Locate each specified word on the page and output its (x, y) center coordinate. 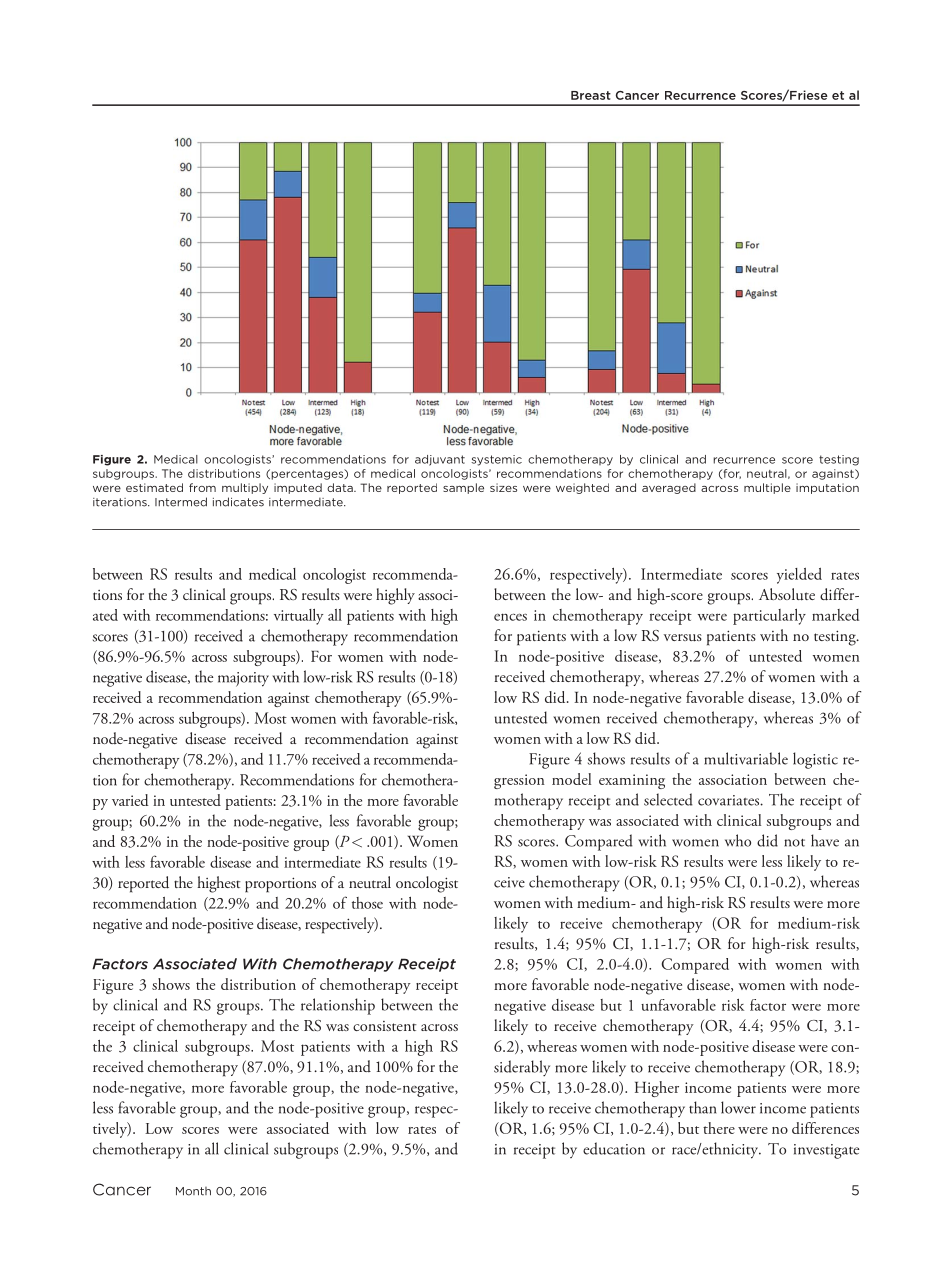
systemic (496, 460)
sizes (503, 487)
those (367, 903)
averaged (669, 488)
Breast (591, 95)
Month (193, 1191)
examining (632, 781)
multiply (245, 488)
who (738, 840)
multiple (767, 488)
